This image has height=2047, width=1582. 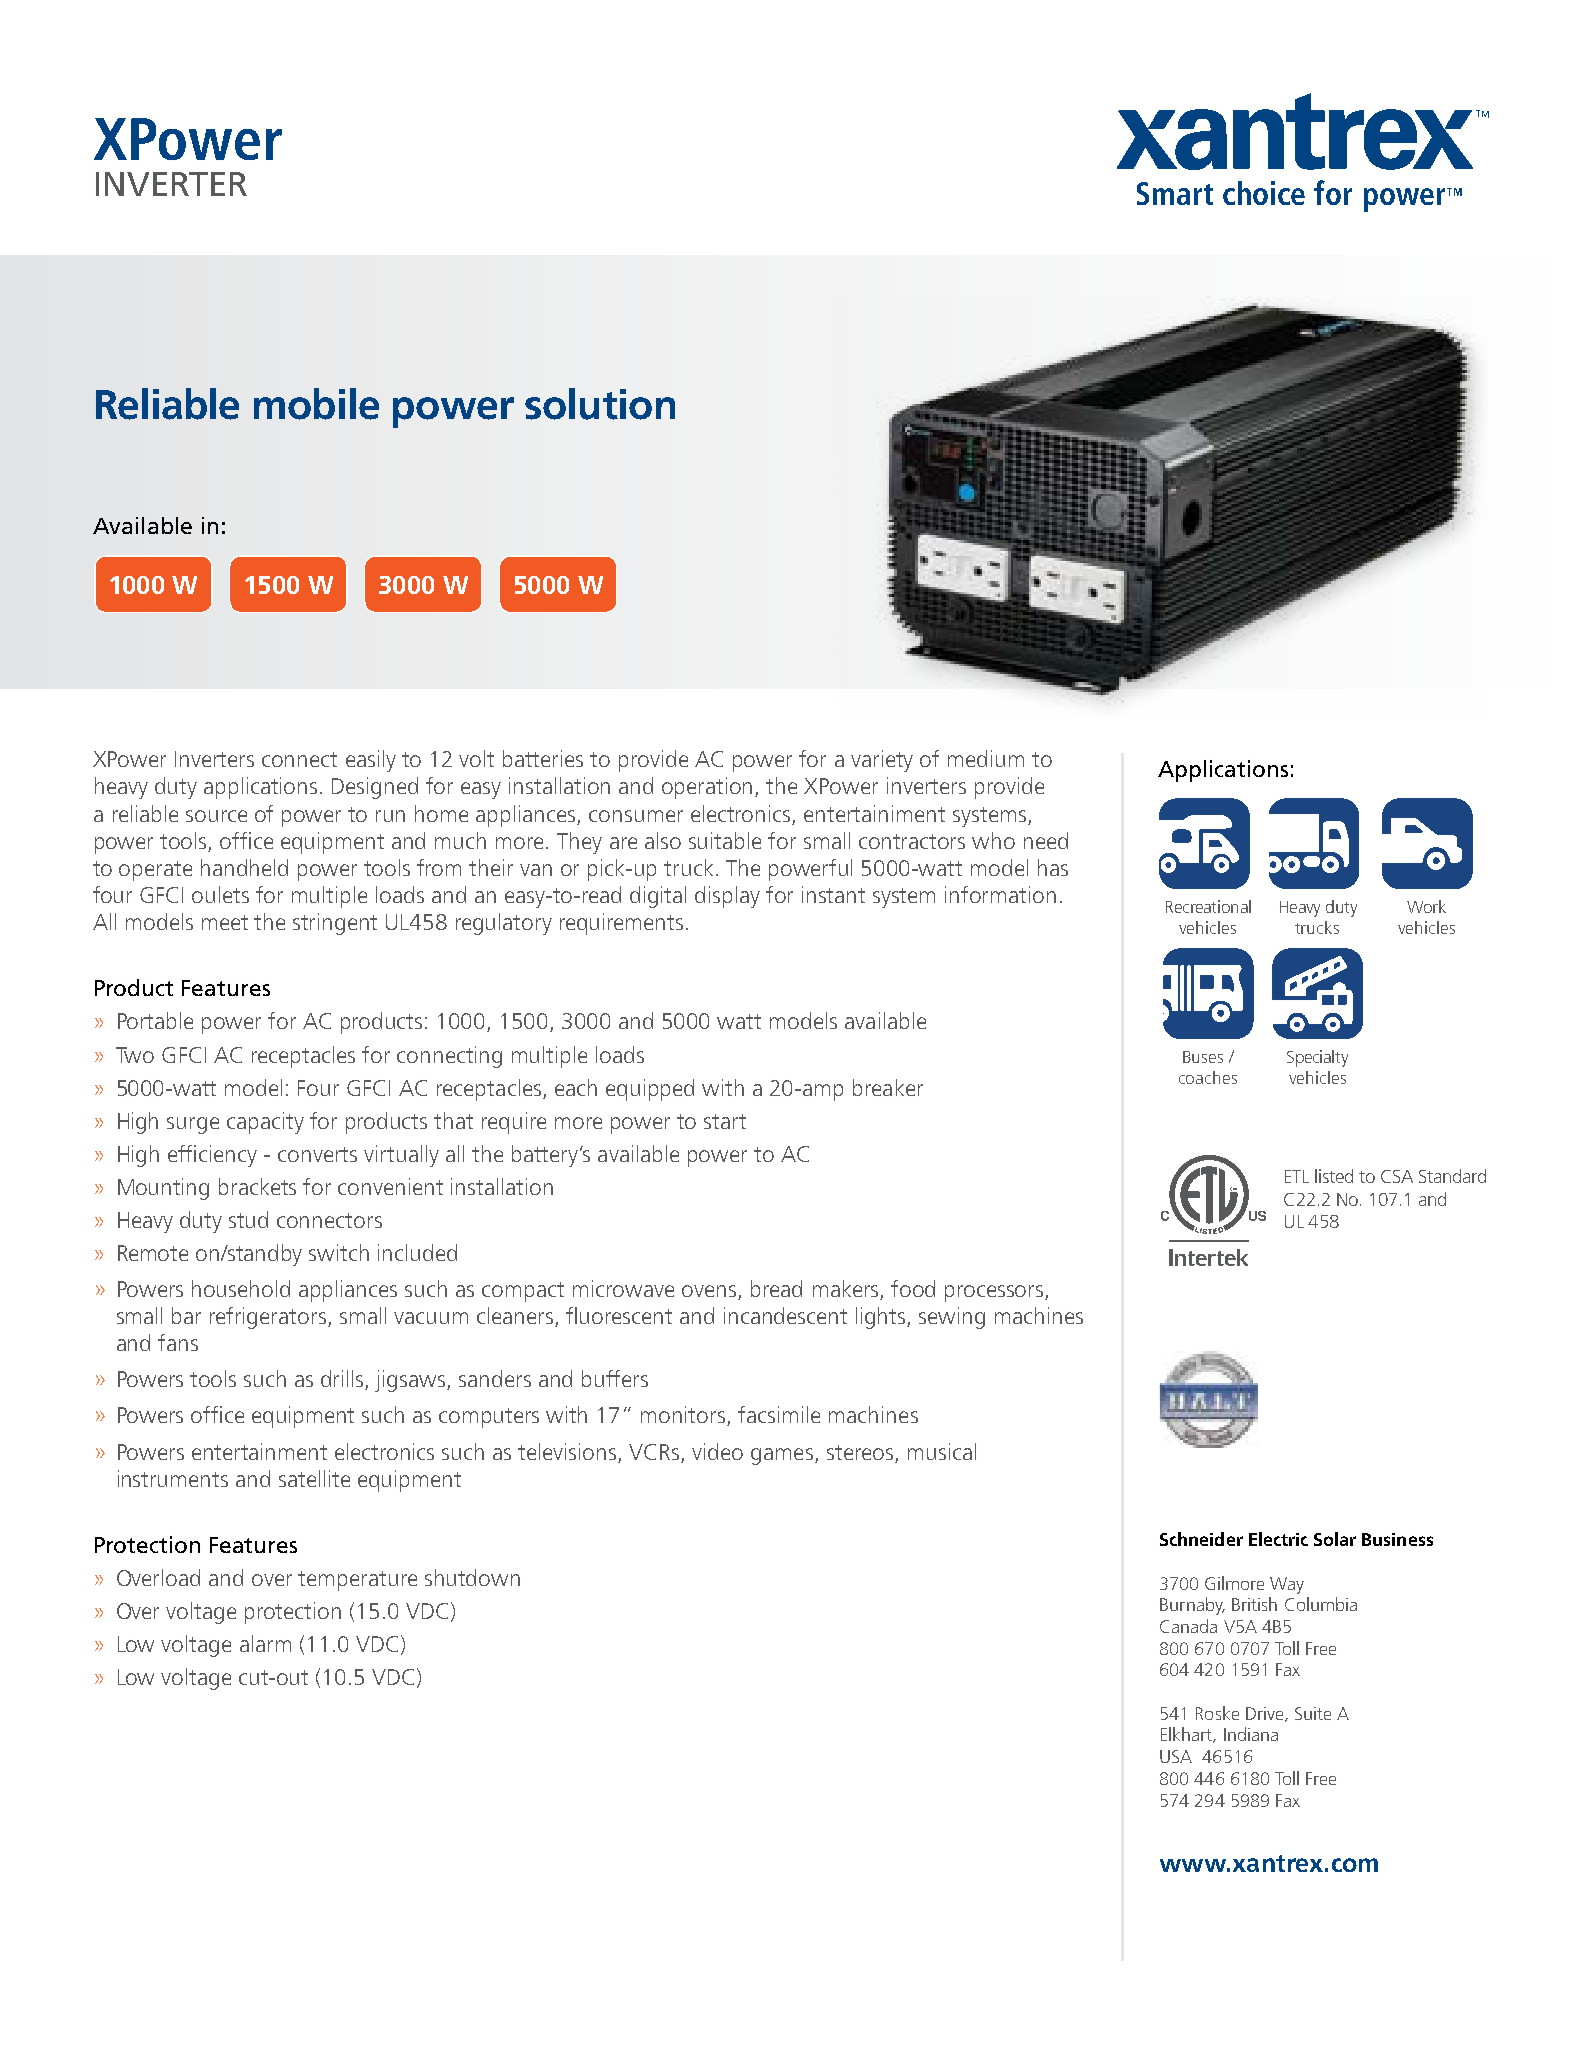 I want to click on Suite, so click(x=1313, y=1713).
